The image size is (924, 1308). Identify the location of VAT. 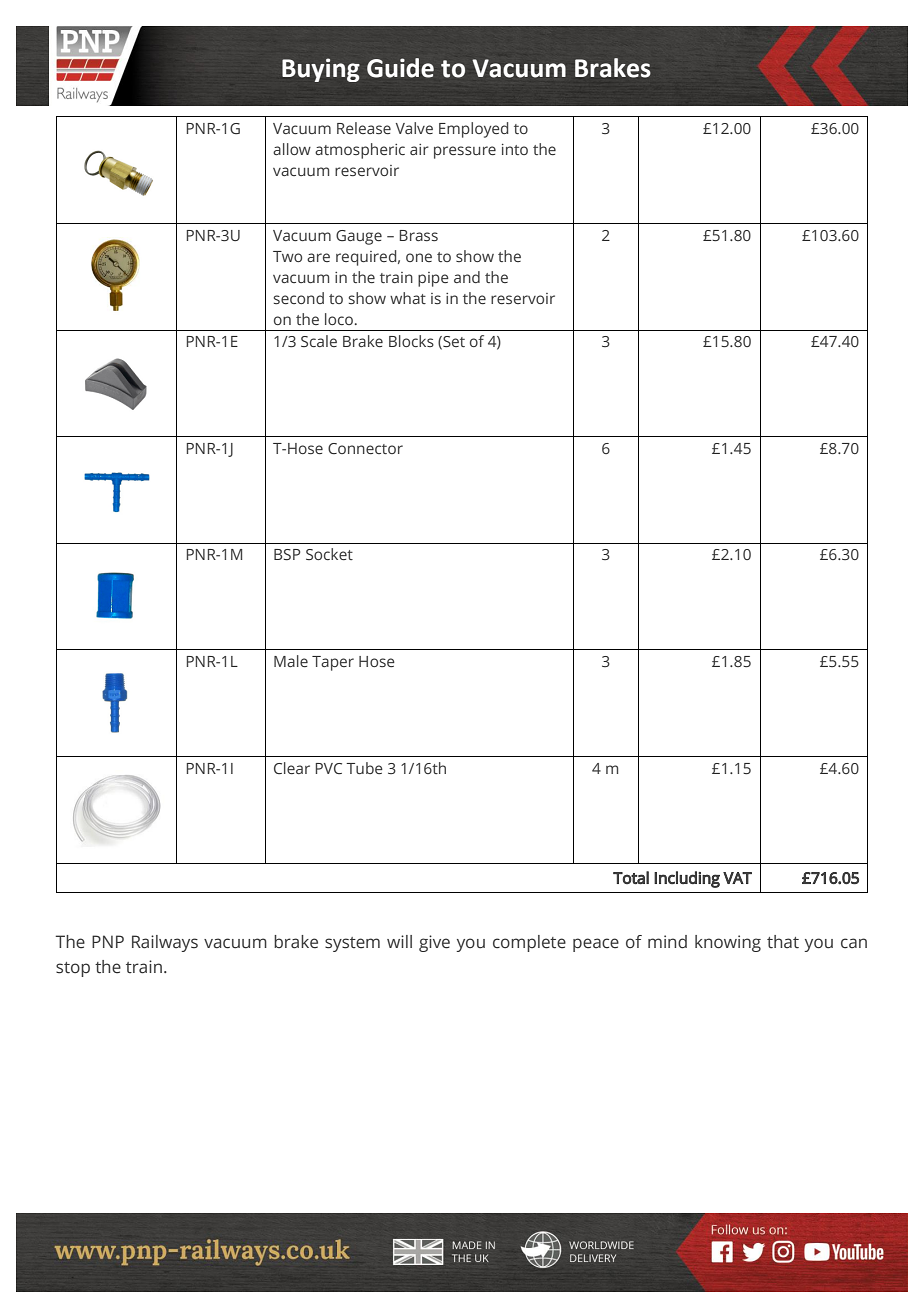
(737, 878).
